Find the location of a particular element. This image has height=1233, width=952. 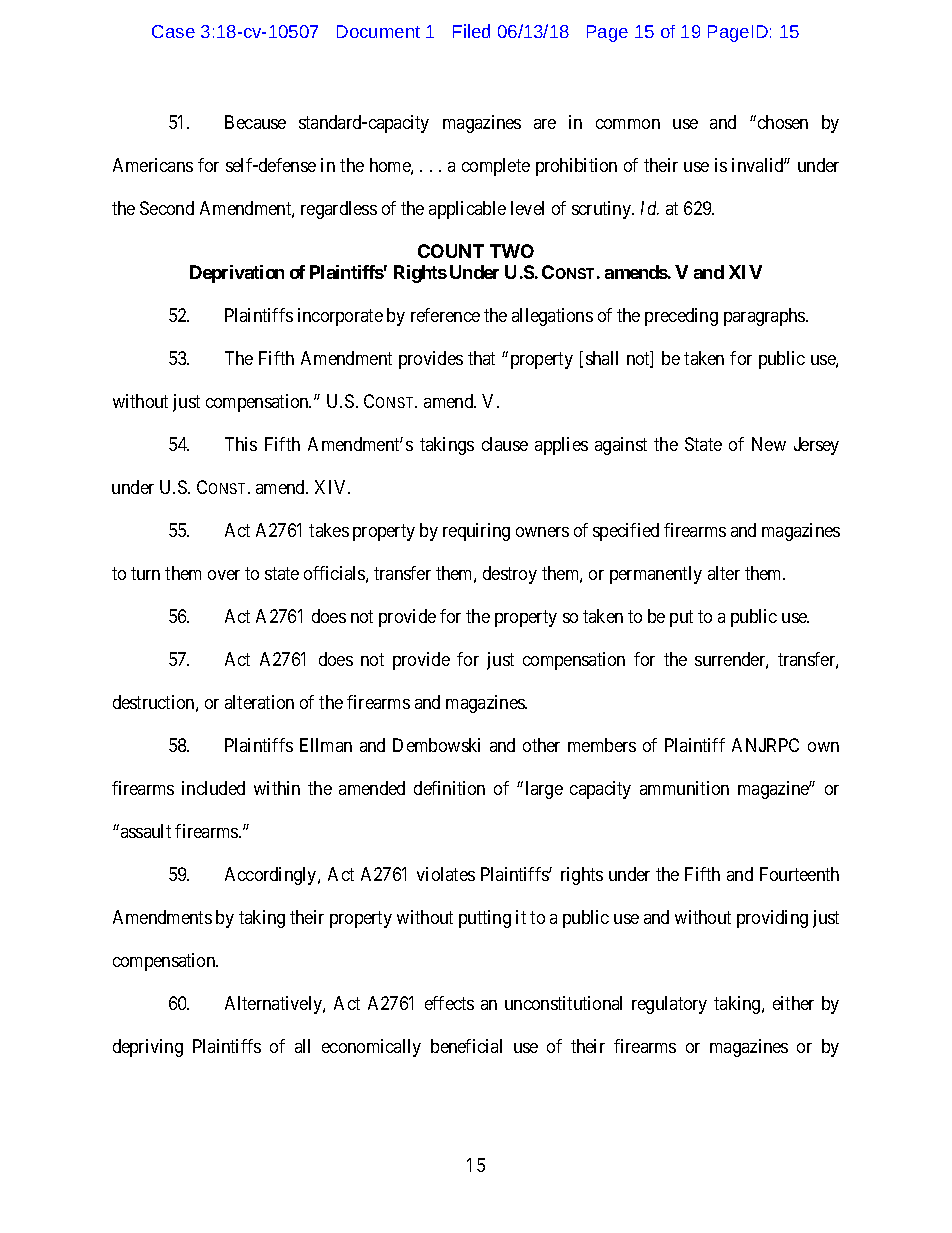

Filed is located at coordinates (471, 31).
